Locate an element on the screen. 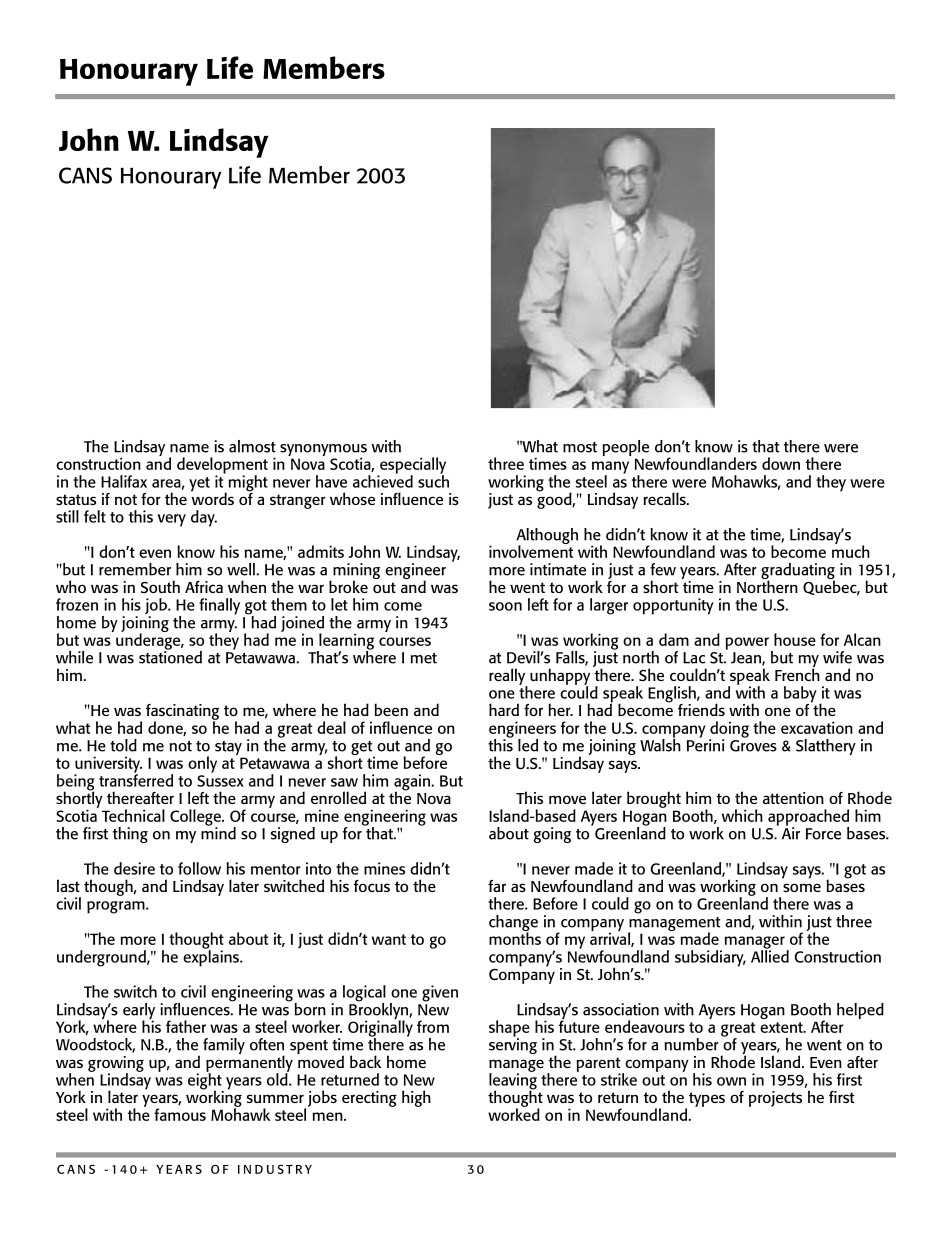 The image size is (952, 1233). synonymous is located at coordinates (323, 451).
